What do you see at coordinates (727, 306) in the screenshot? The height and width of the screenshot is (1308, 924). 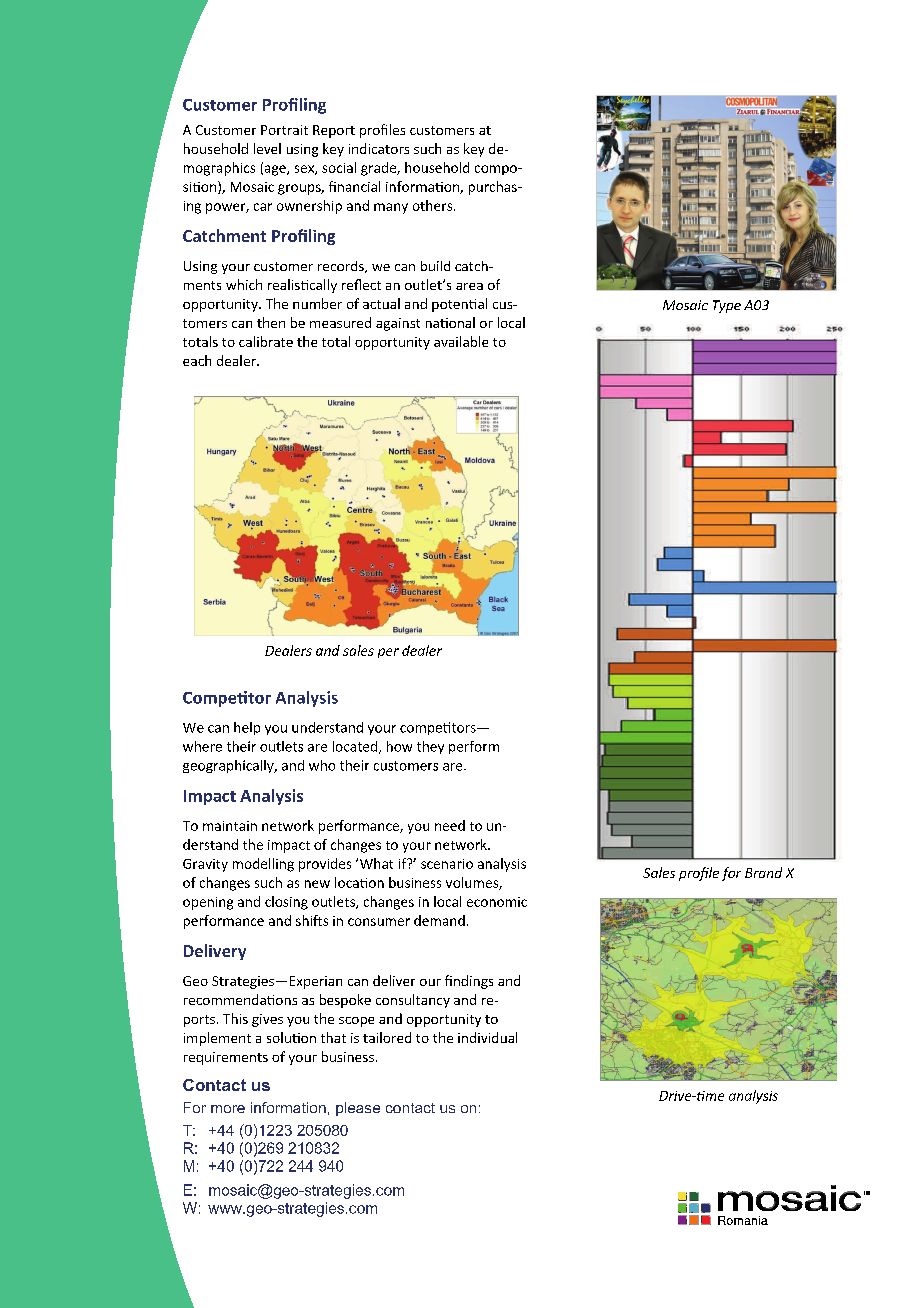 I see `Type` at bounding box center [727, 306].
